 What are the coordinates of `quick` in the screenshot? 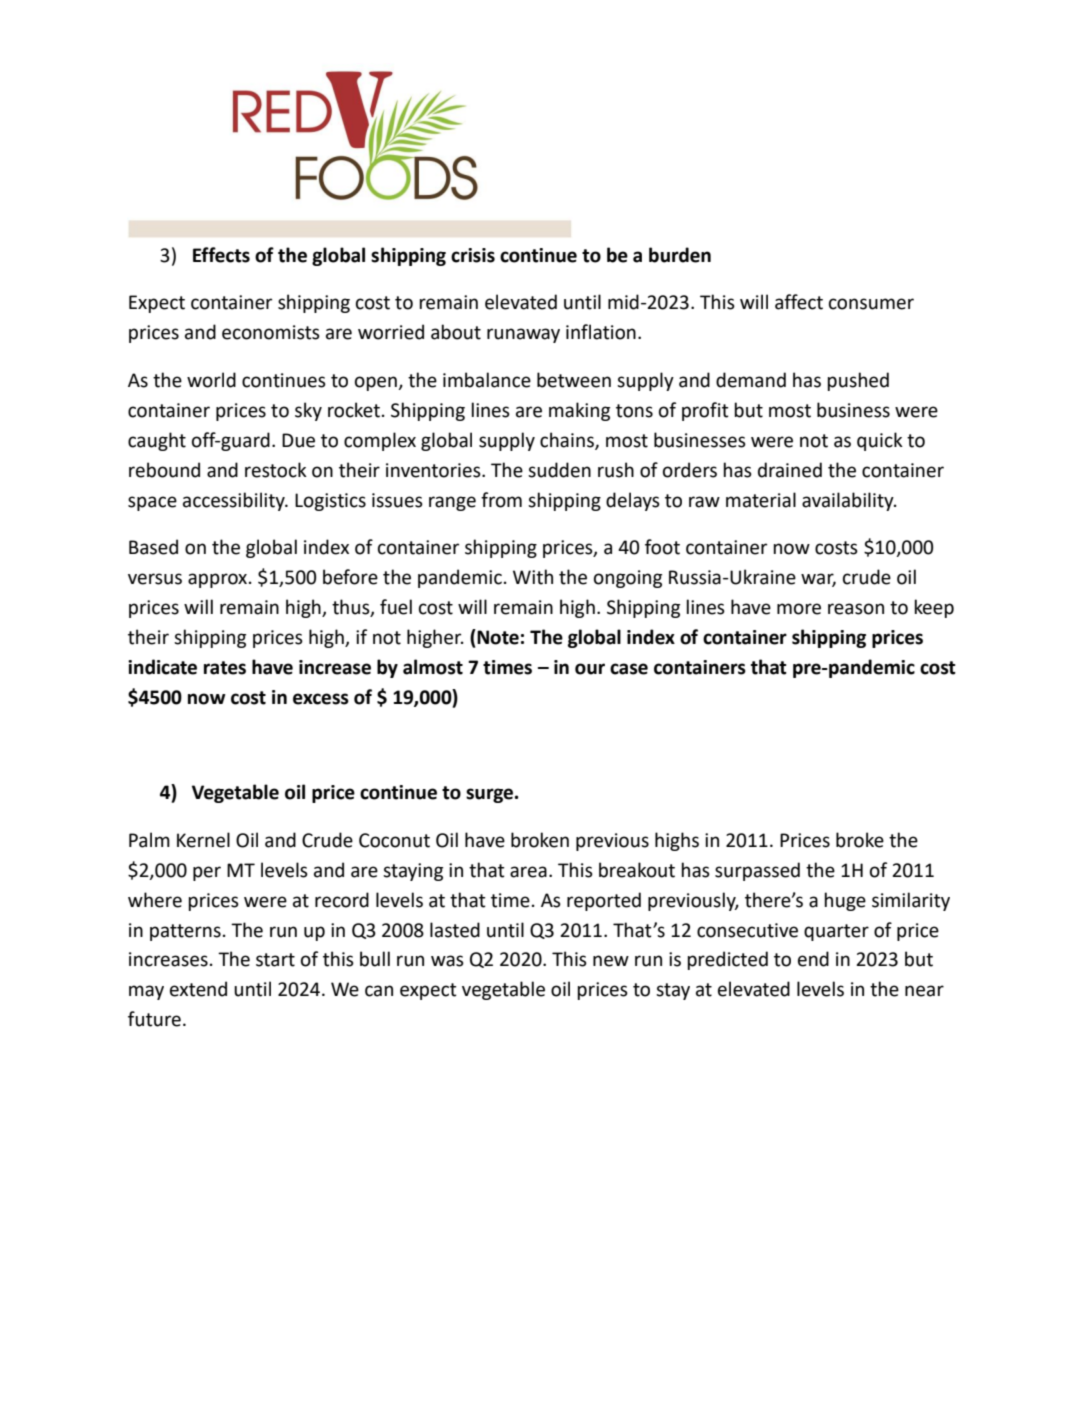 It's located at (880, 441).
